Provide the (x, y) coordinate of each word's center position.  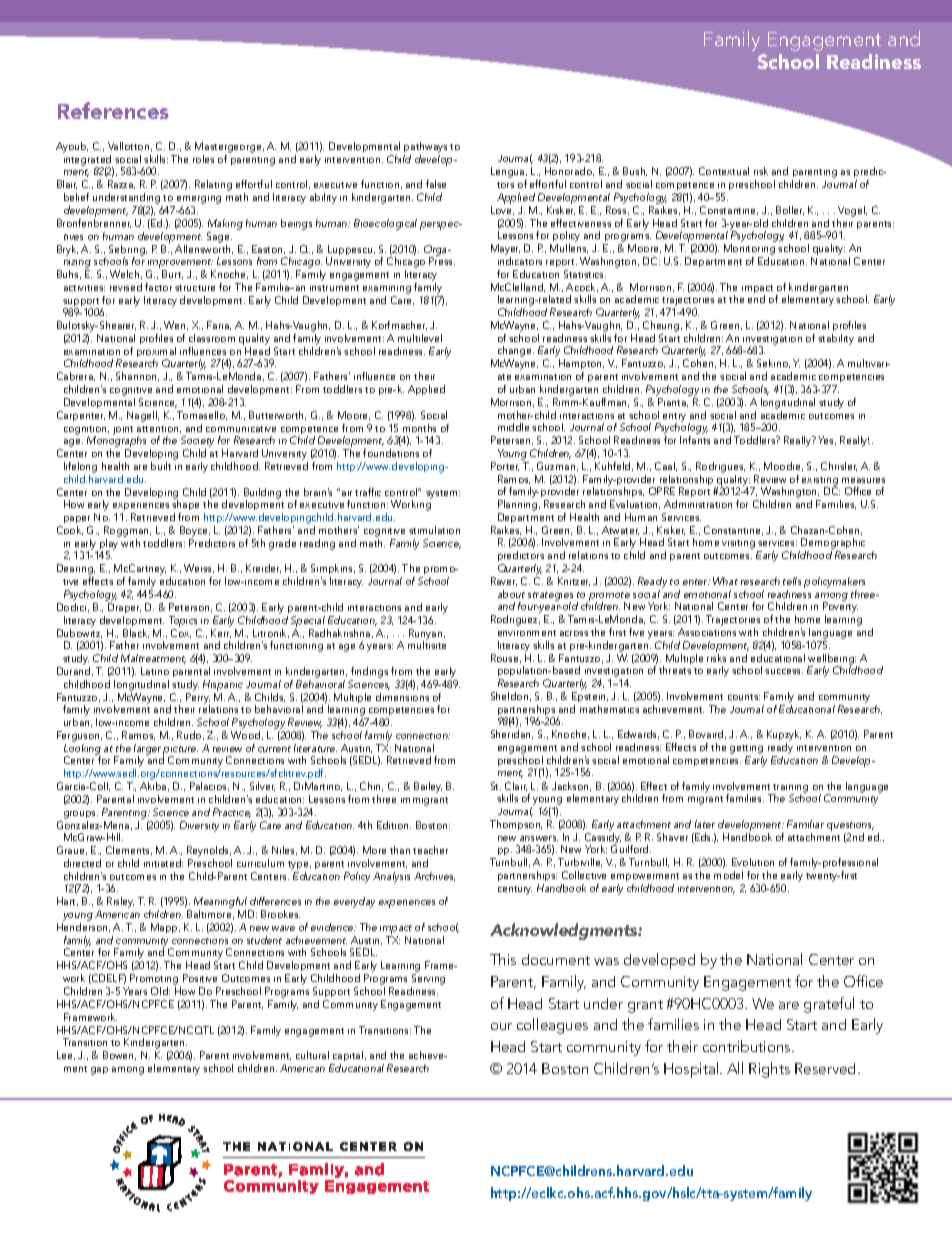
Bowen (119, 1055)
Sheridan (512, 734)
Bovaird (707, 734)
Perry (198, 699)
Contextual (724, 171)
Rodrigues (720, 469)
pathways (425, 149)
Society (197, 443)
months (419, 428)
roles (203, 159)
